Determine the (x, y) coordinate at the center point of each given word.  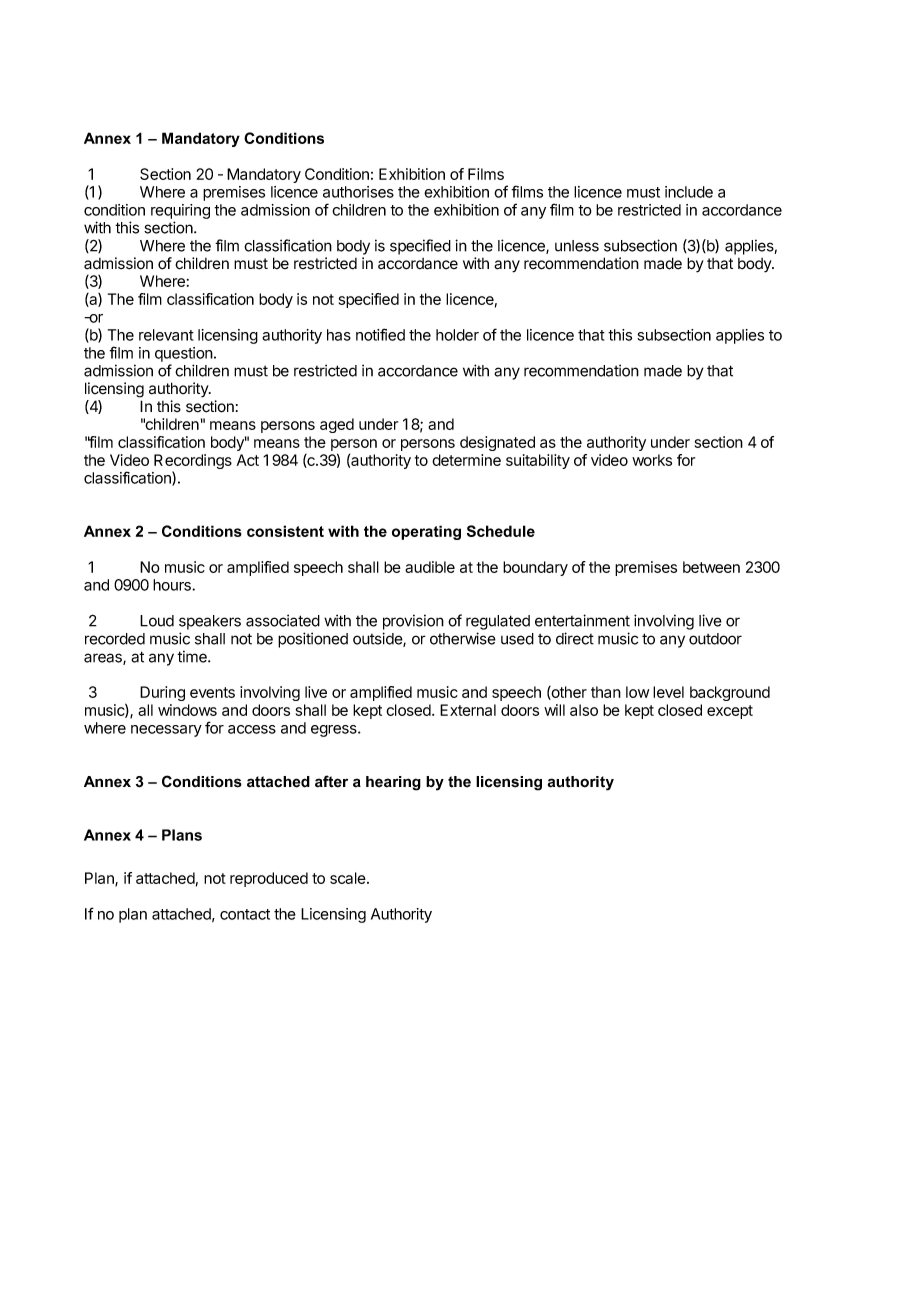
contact (245, 914)
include (689, 192)
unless (577, 246)
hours (173, 585)
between (711, 567)
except (730, 712)
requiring (180, 211)
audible (430, 567)
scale (349, 878)
